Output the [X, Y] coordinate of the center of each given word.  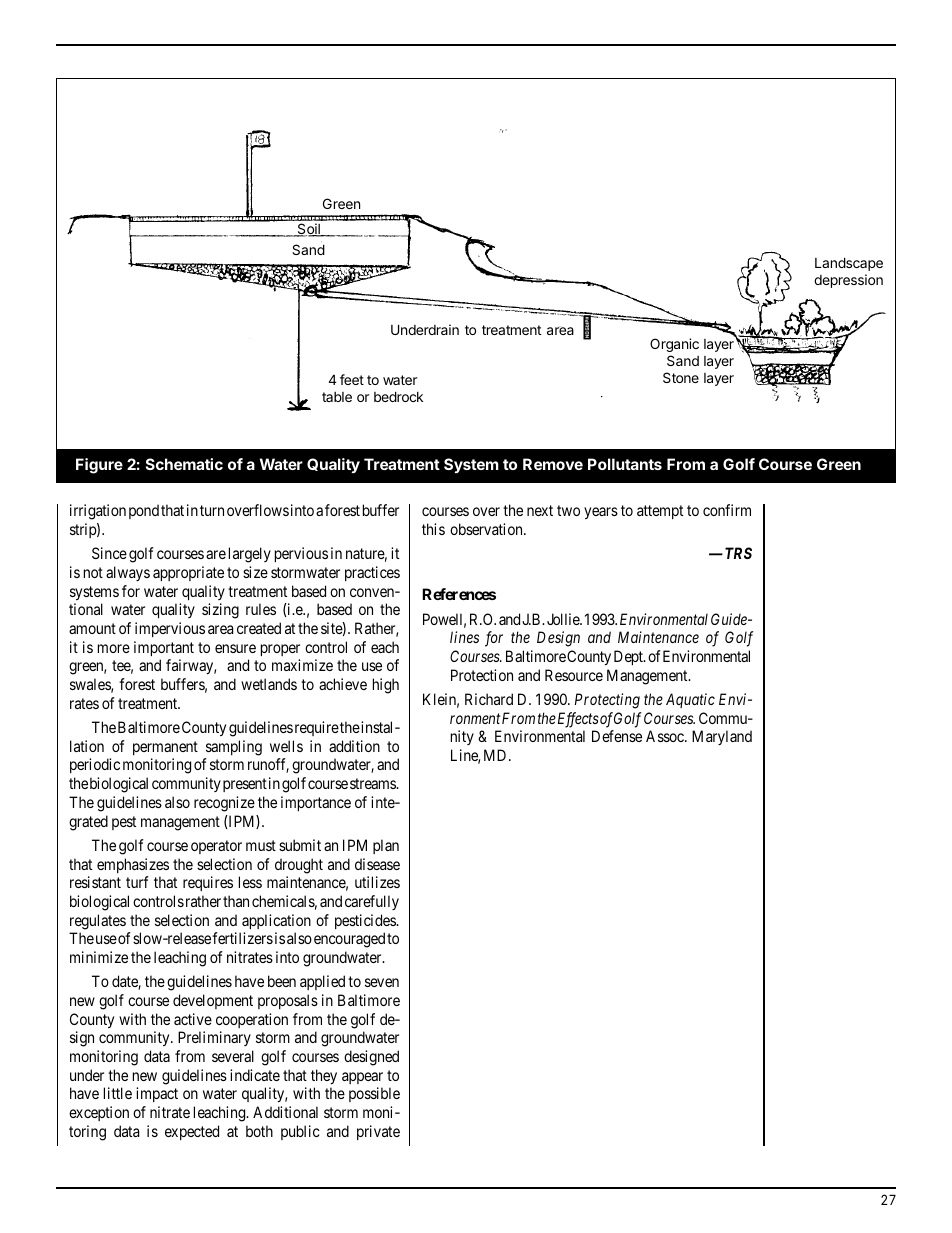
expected [192, 1132]
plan [386, 846]
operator [216, 847]
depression [848, 281]
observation [487, 529]
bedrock [398, 396]
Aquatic [690, 700]
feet [352, 379]
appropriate [188, 573]
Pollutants [625, 464]
